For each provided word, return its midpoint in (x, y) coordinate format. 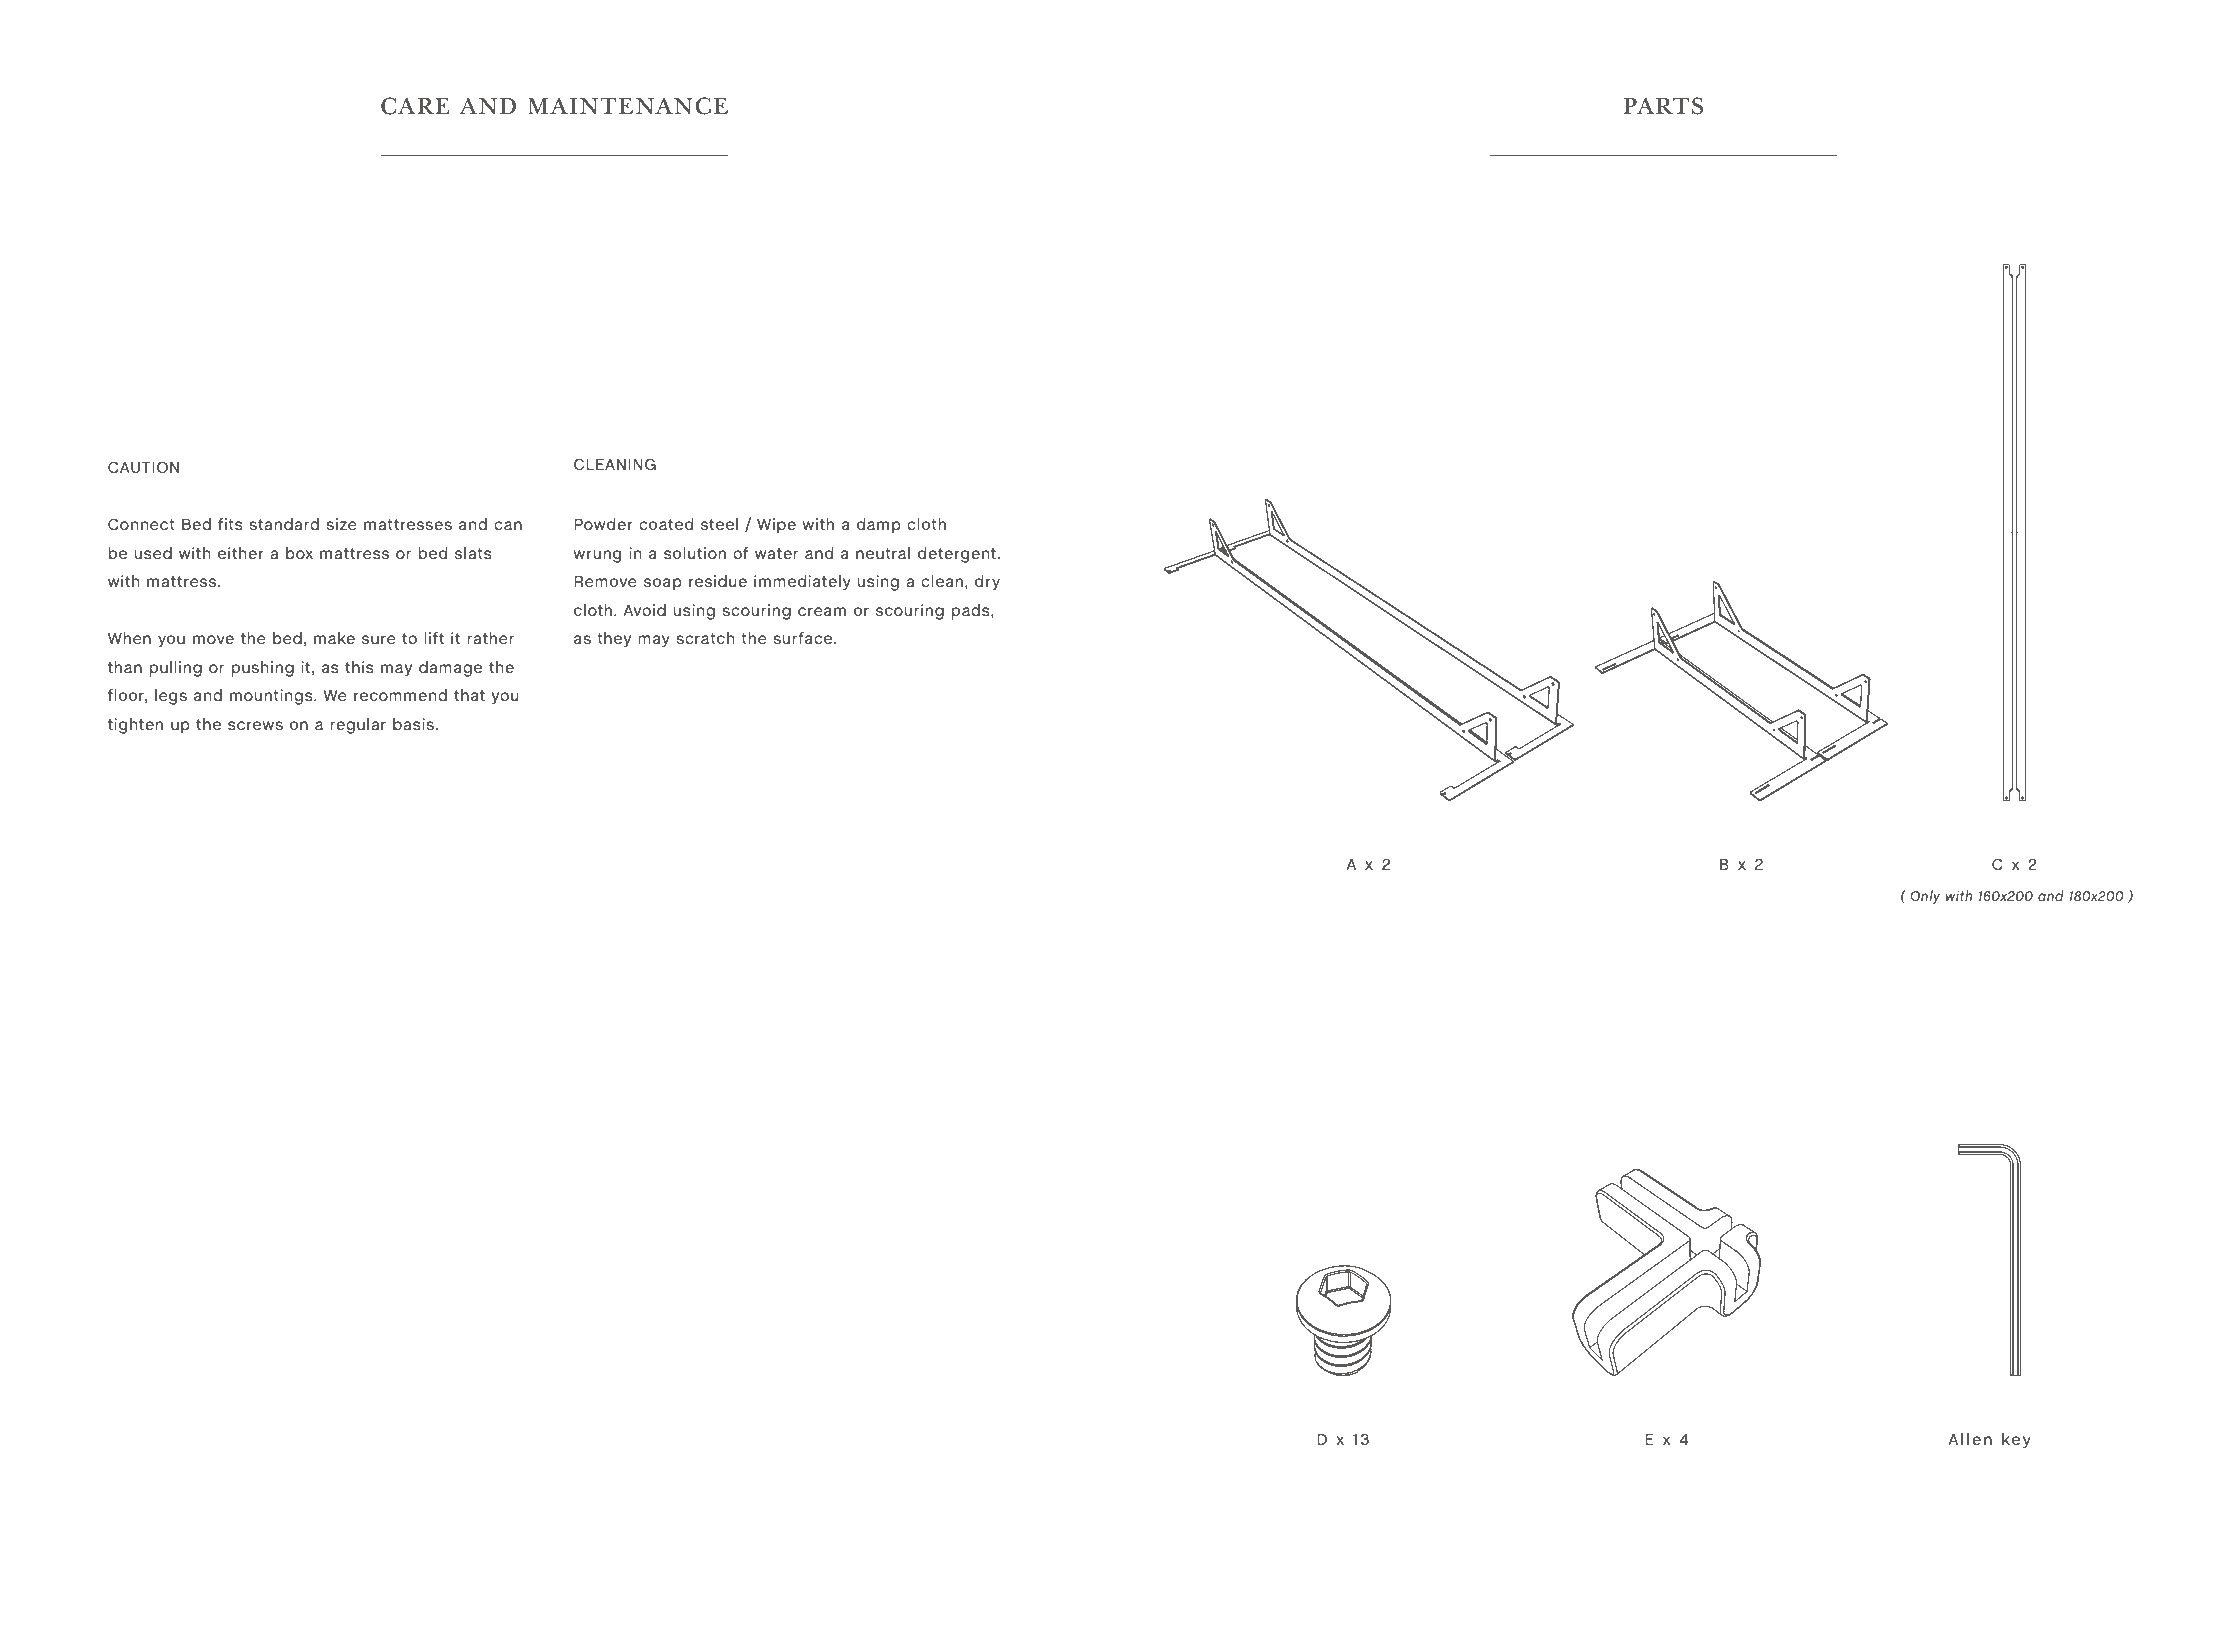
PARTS (1663, 106)
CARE (415, 106)
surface (804, 638)
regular (358, 726)
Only (1925, 897)
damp (879, 526)
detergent (957, 555)
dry (987, 583)
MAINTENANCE (628, 106)
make (334, 638)
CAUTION (143, 467)
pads (972, 612)
